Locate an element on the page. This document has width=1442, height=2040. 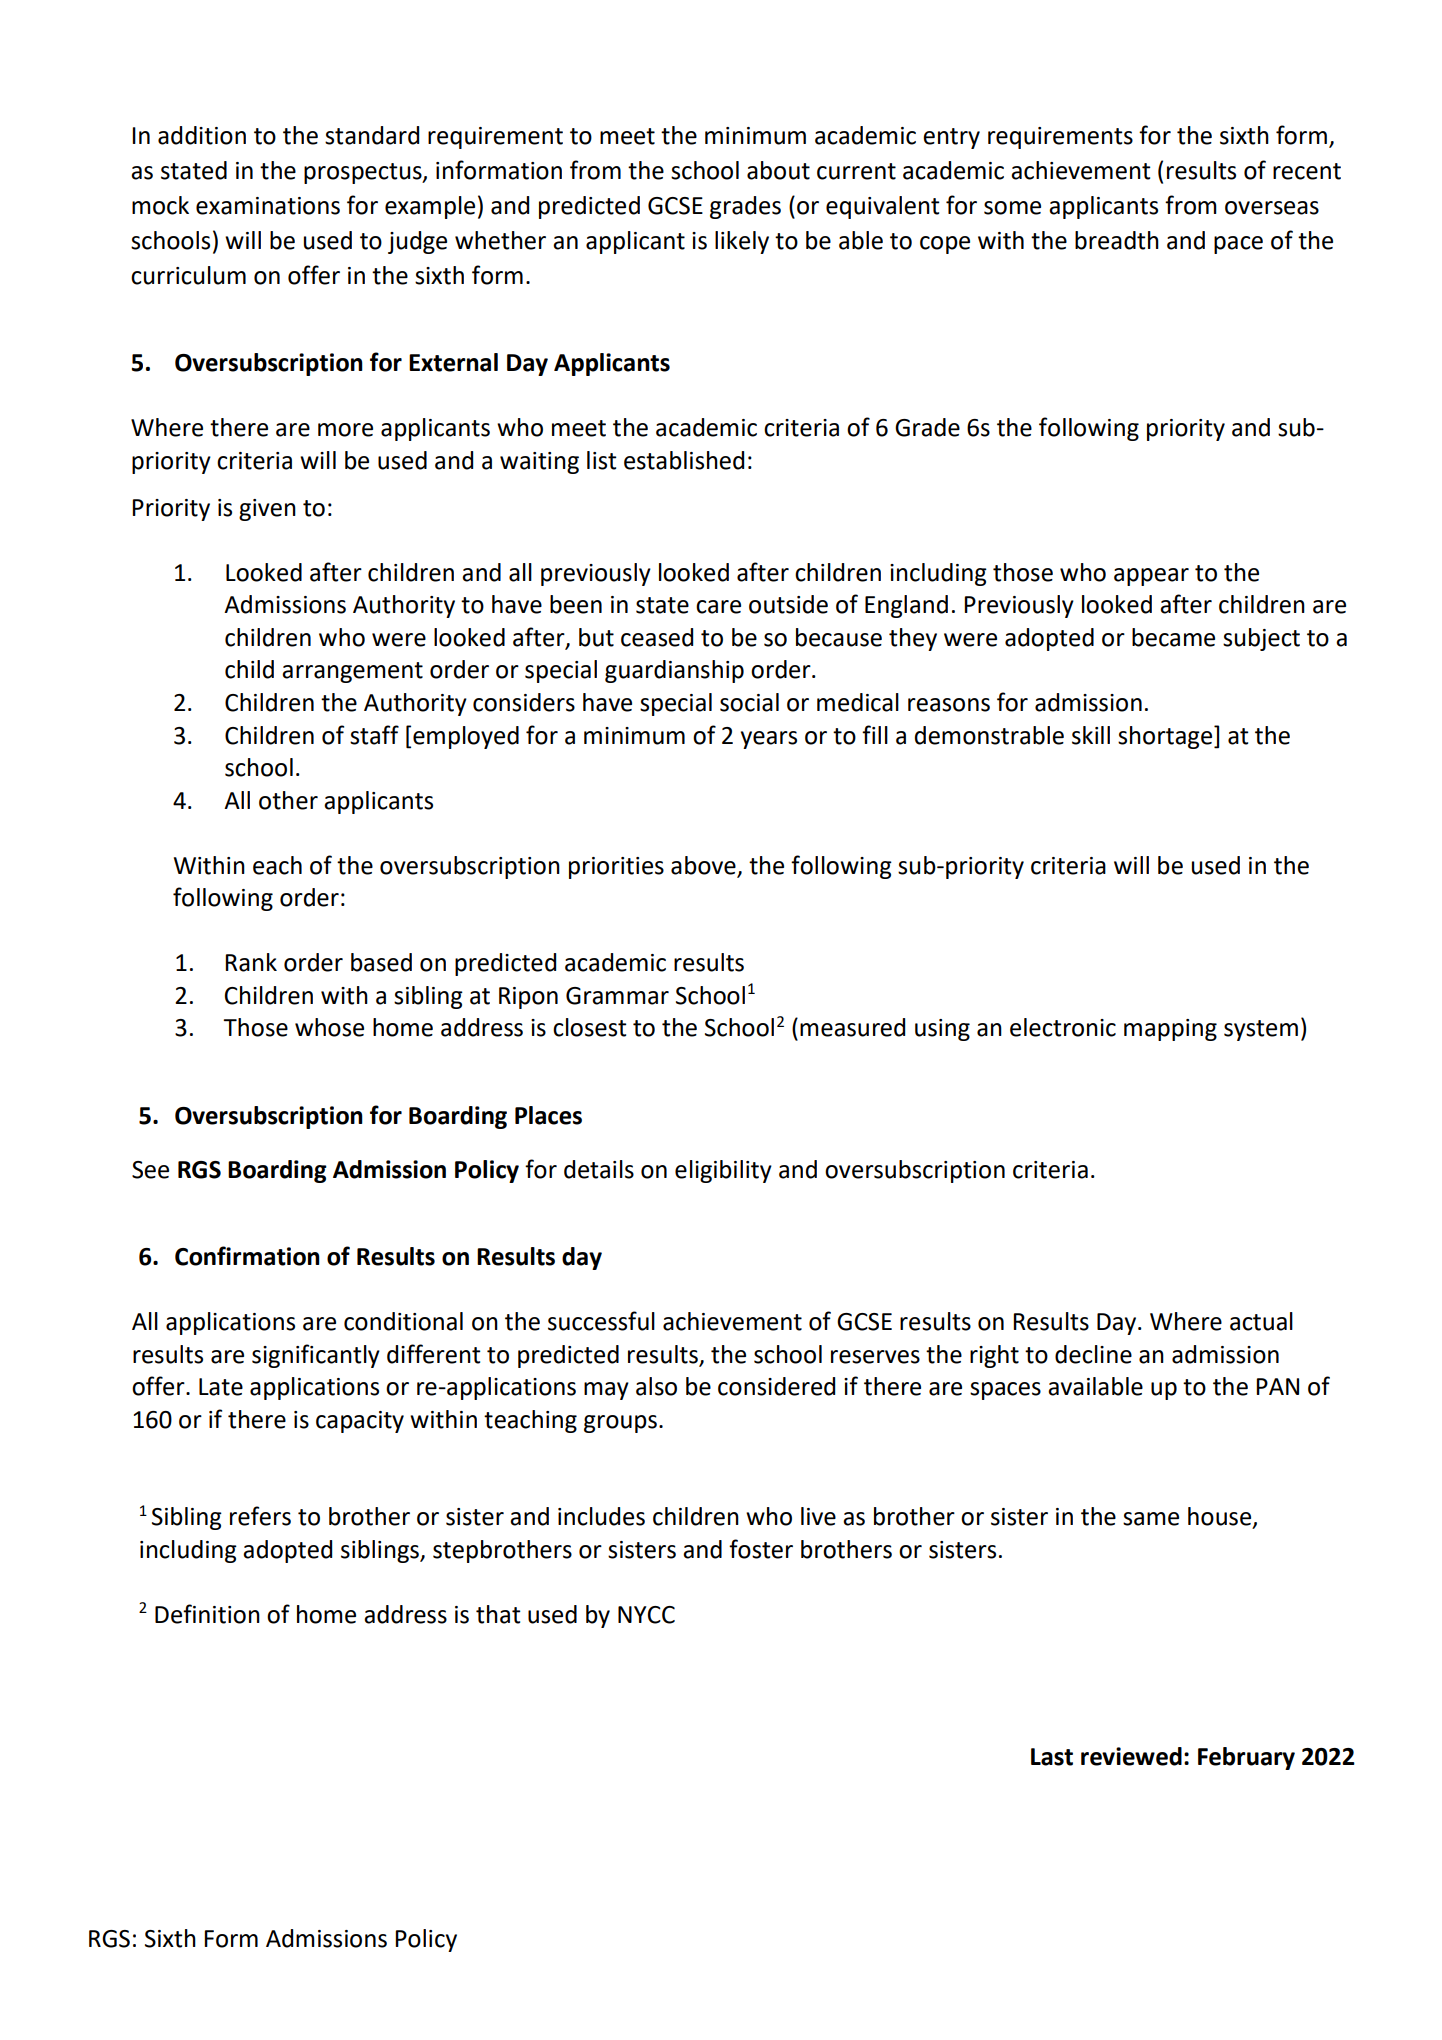
decline is located at coordinates (1093, 1354).
